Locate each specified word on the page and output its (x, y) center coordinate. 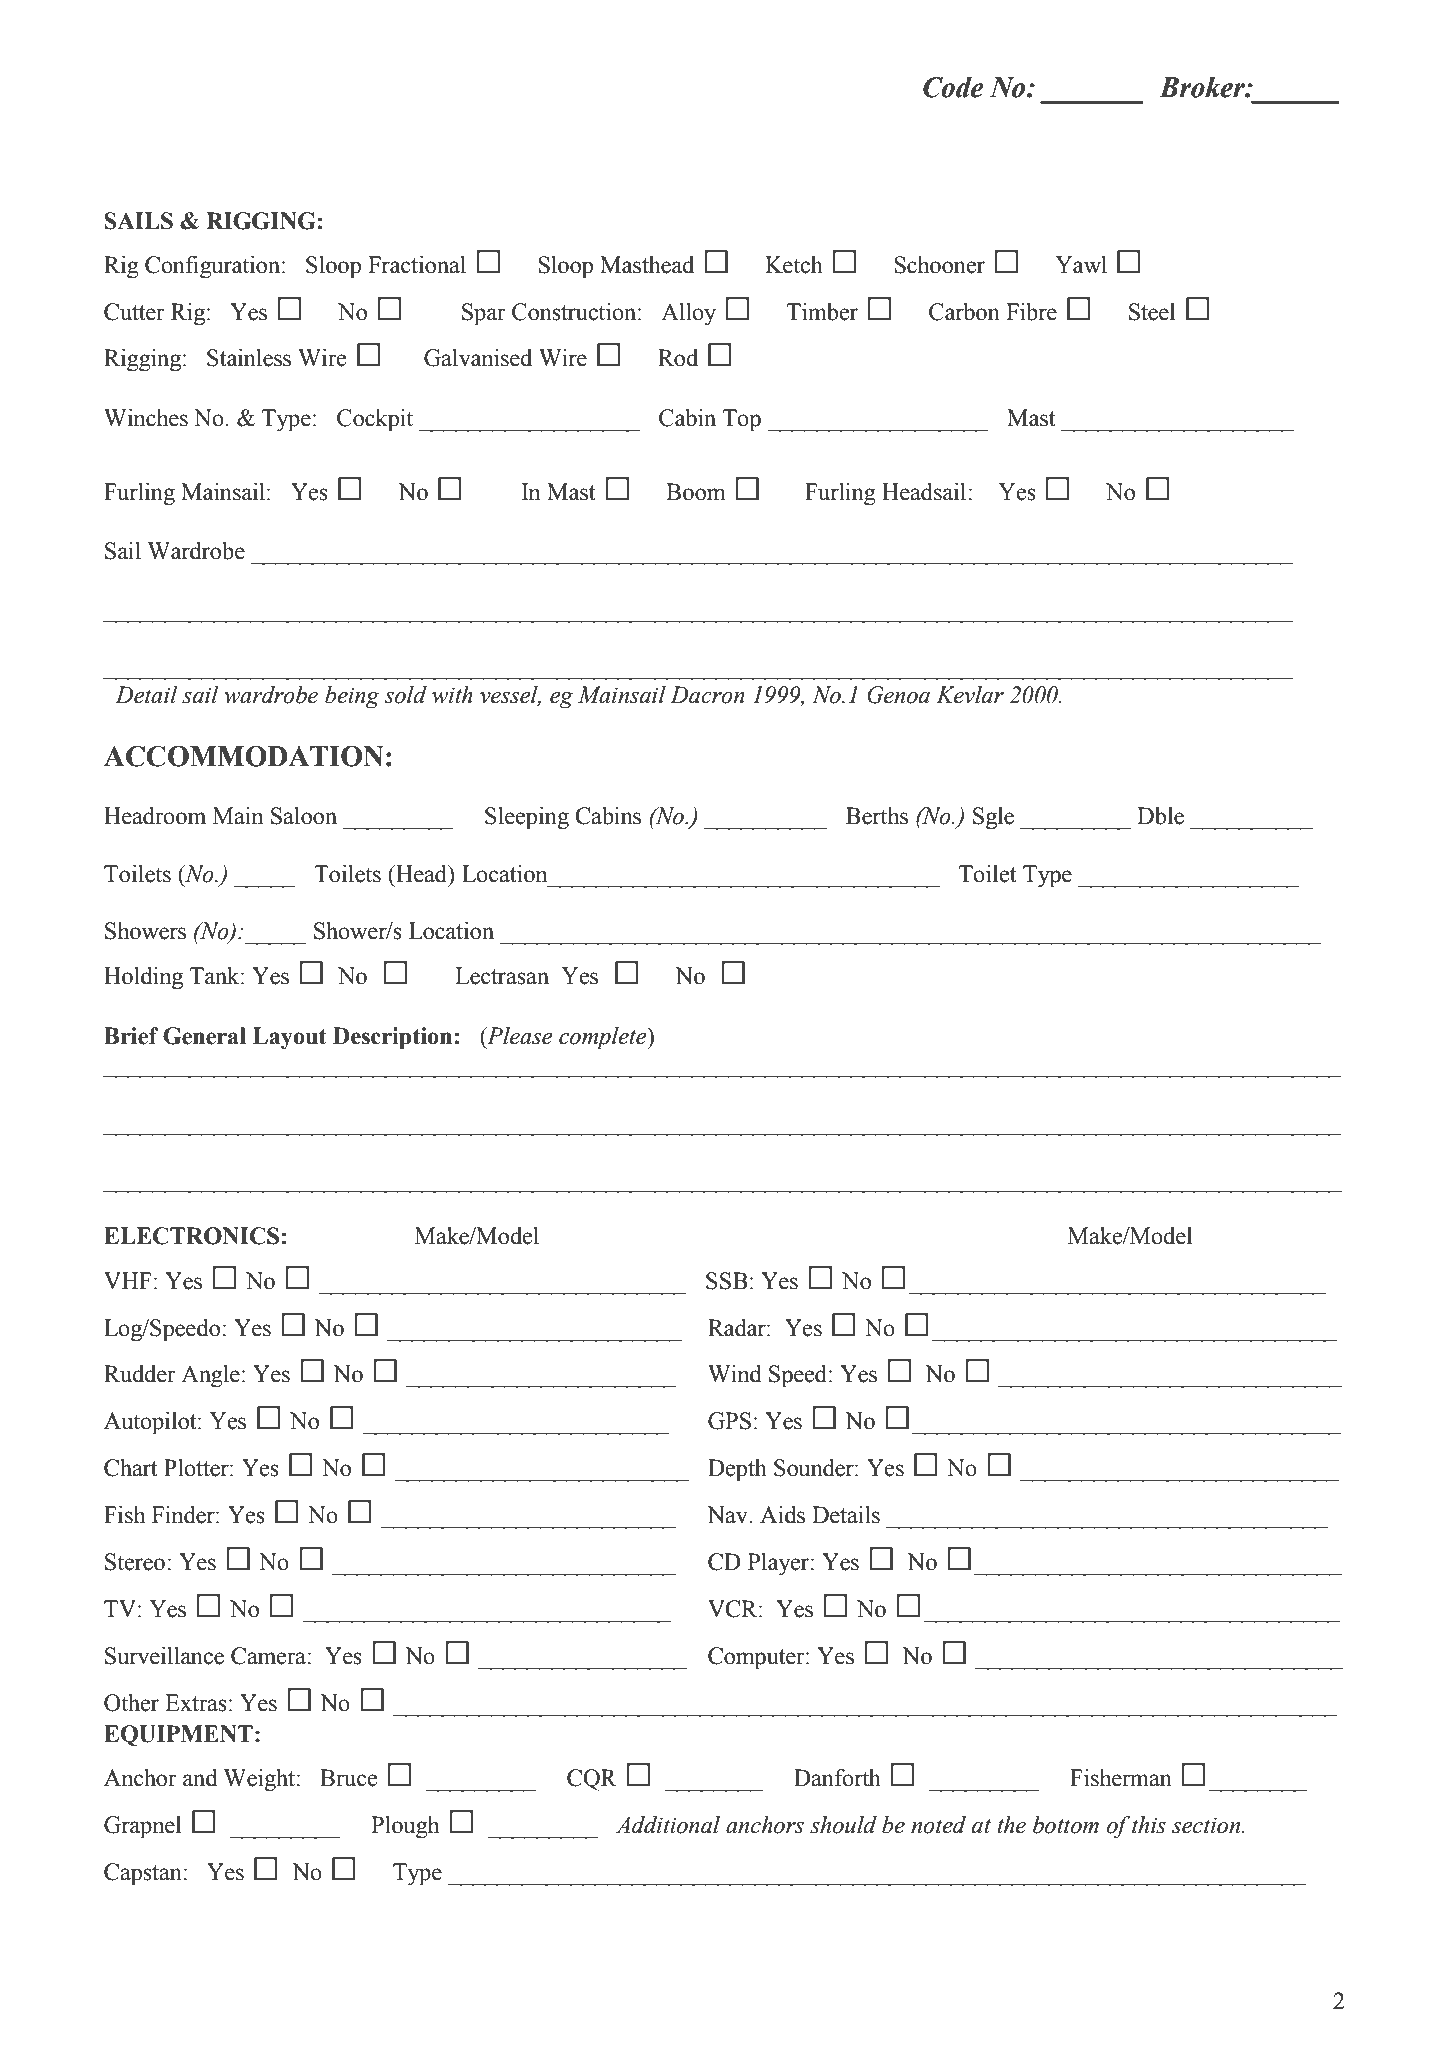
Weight (260, 1780)
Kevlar (970, 695)
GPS (729, 1421)
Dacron (707, 695)
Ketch (794, 265)
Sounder (815, 1468)
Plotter (197, 1468)
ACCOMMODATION (244, 756)
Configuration (214, 267)
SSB (727, 1281)
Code (953, 87)
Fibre (1031, 312)
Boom (696, 492)
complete (604, 1038)
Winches (146, 418)
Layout (290, 1038)
